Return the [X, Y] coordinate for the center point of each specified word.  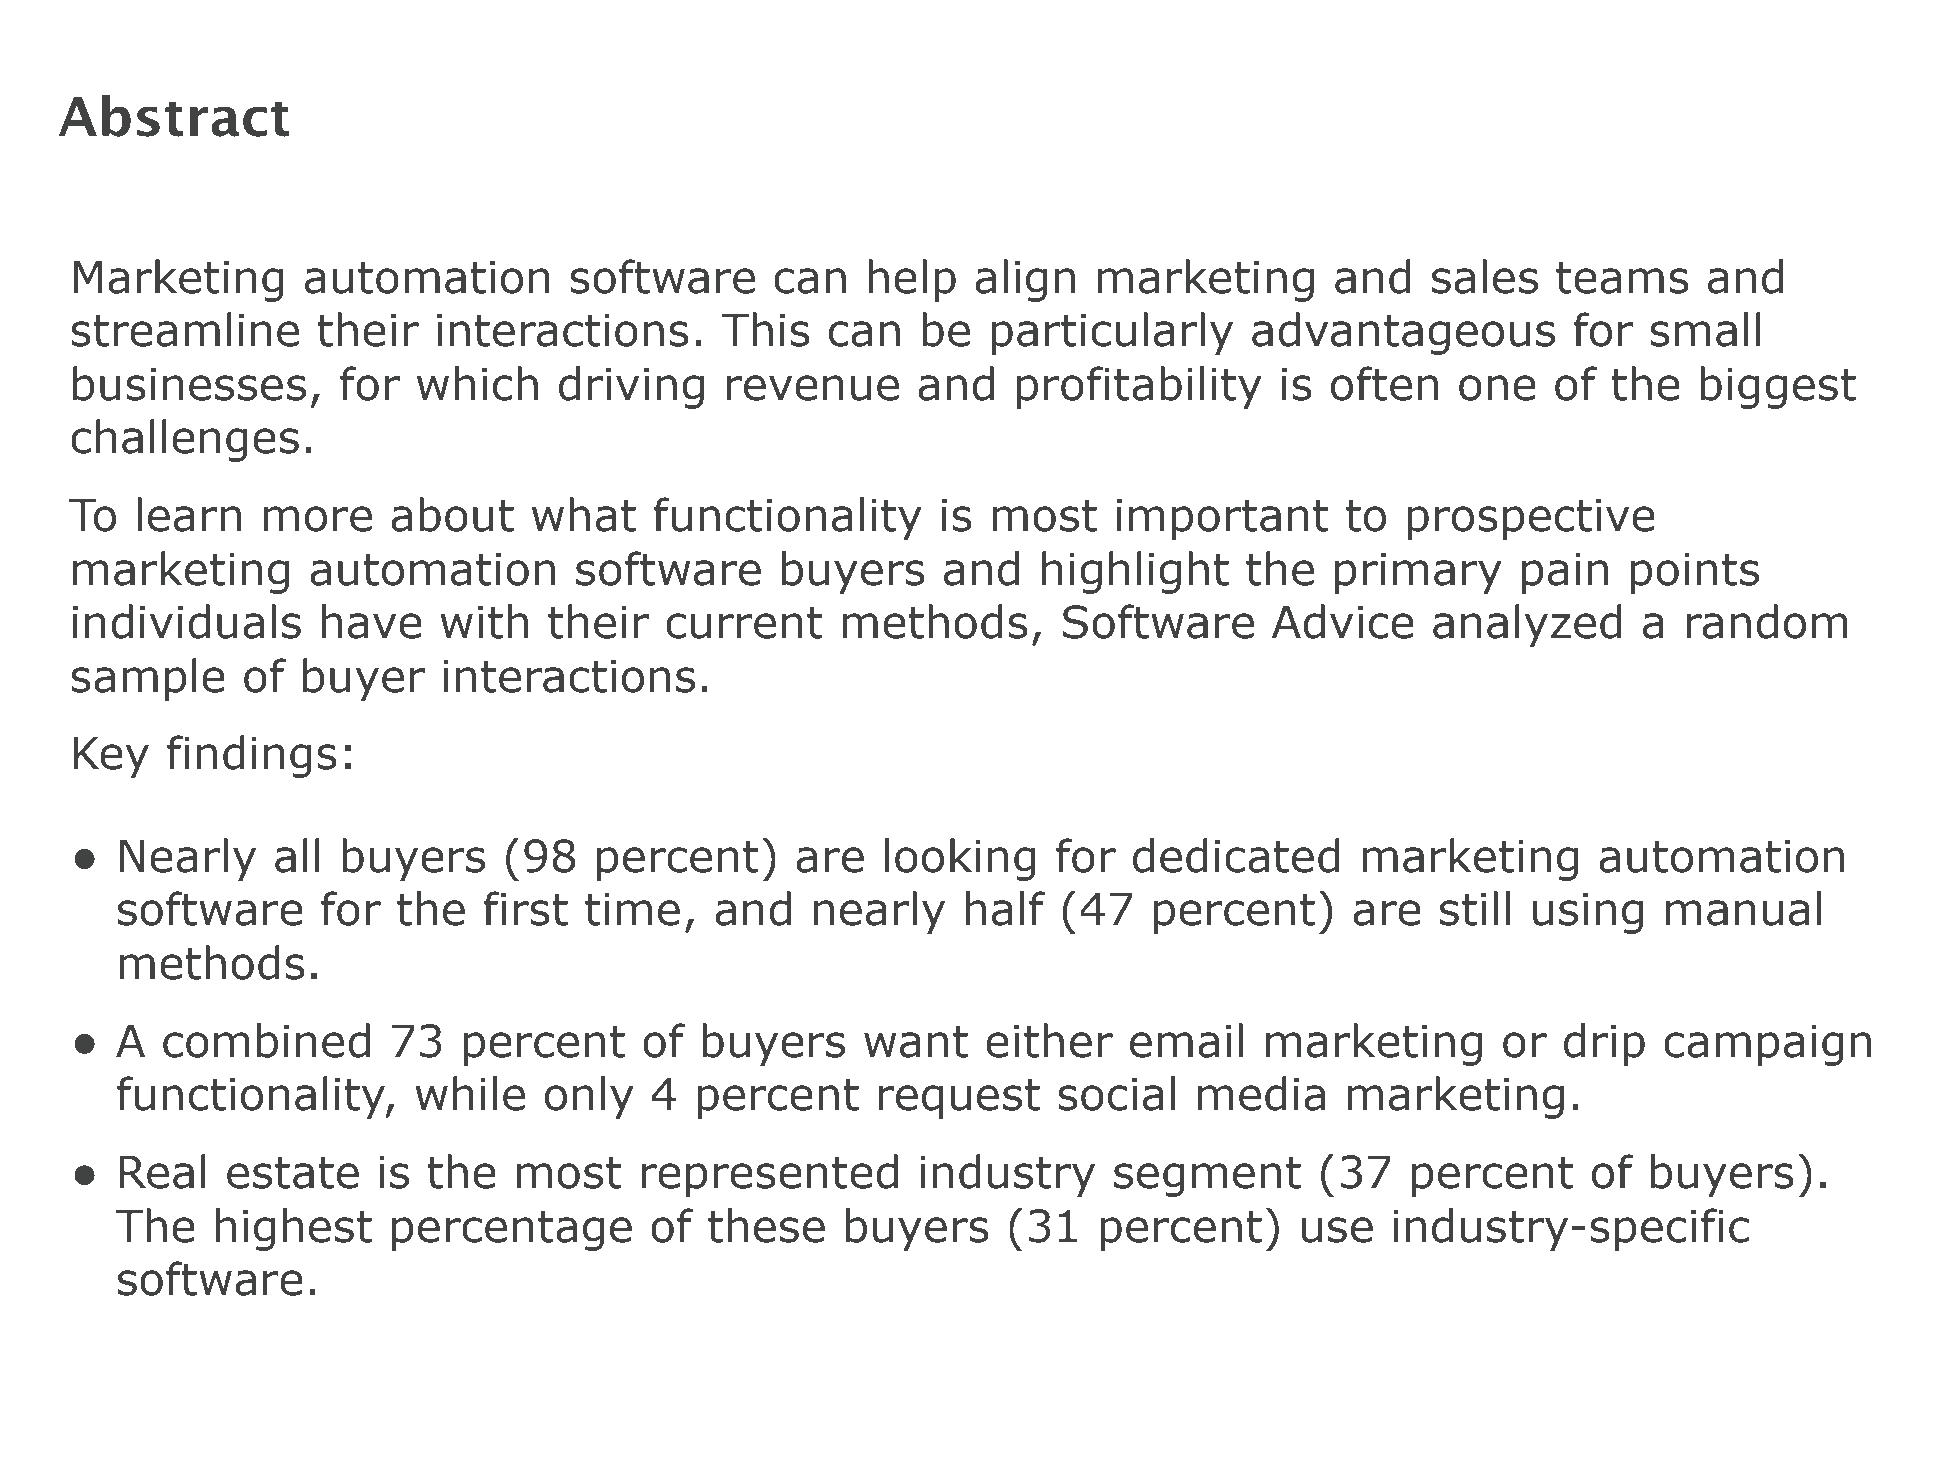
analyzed [1527, 625]
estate [293, 1173]
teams [1622, 278]
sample [148, 679]
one [1497, 388]
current [744, 623]
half [1005, 908]
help [912, 280]
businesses [189, 383]
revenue [813, 388]
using [1588, 913]
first [525, 908]
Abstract [174, 115]
